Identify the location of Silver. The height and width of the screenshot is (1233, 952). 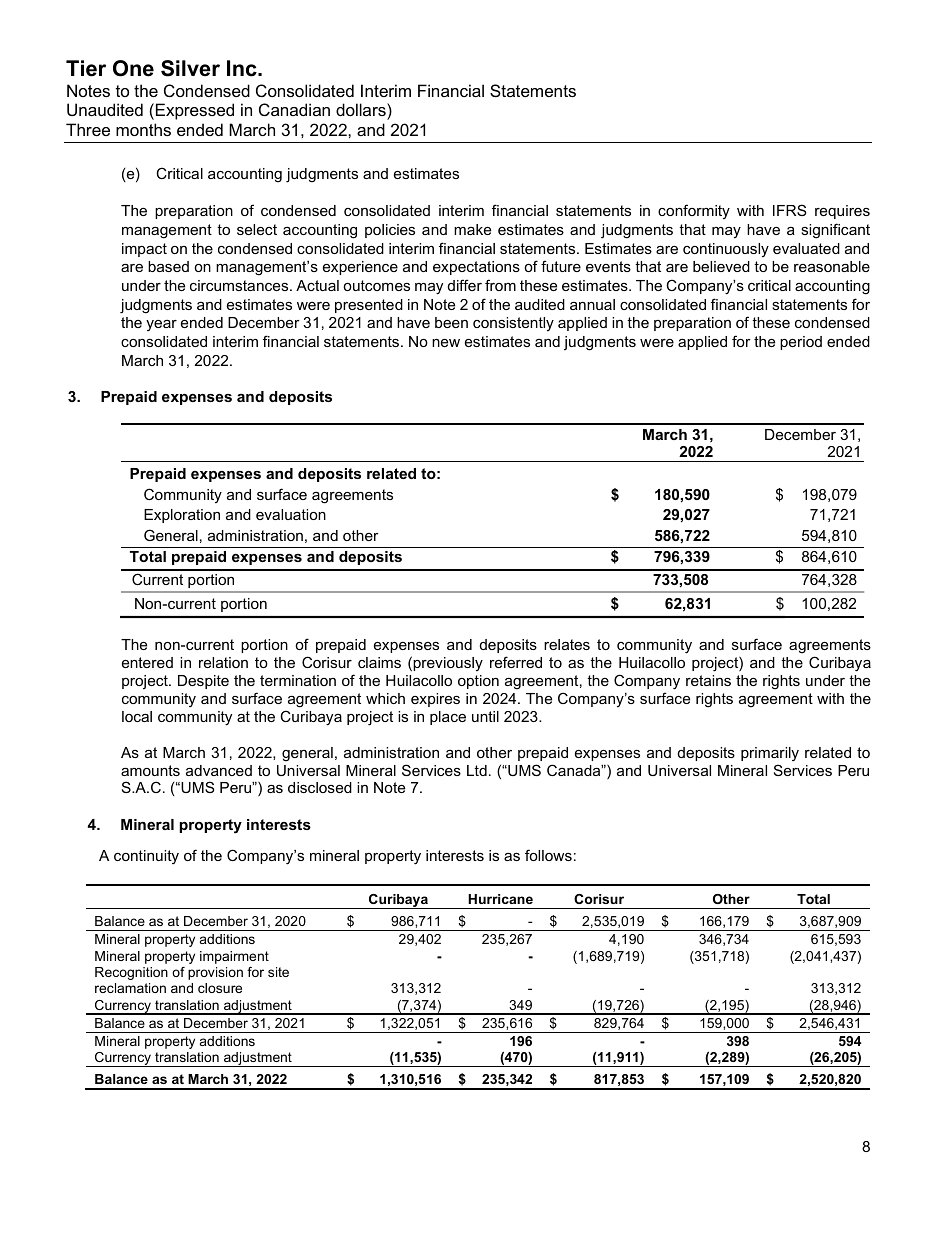
(190, 68).
